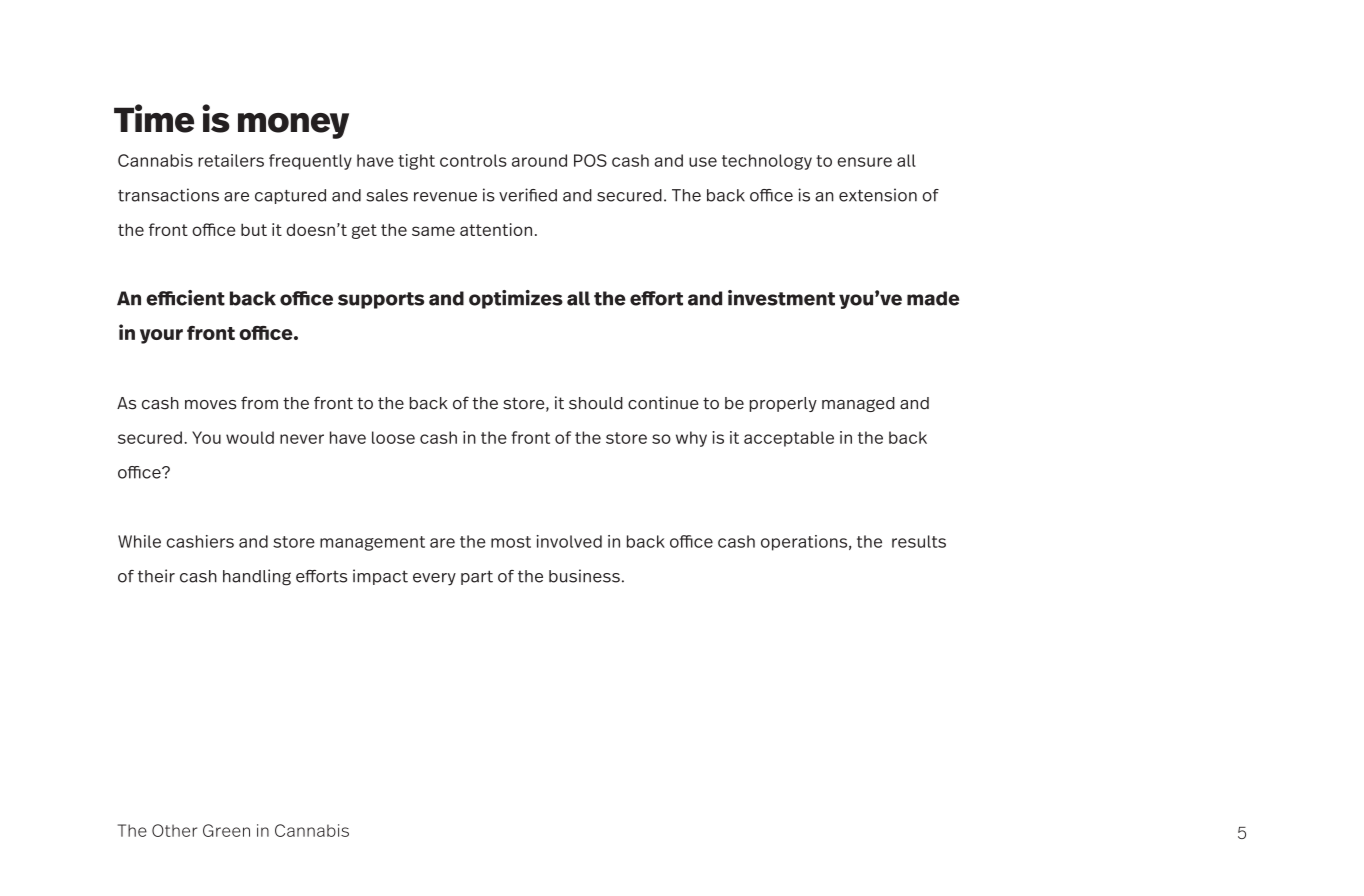 The image size is (1364, 896). Describe the element at coordinates (226, 830) in the screenshot. I see `Green` at that location.
